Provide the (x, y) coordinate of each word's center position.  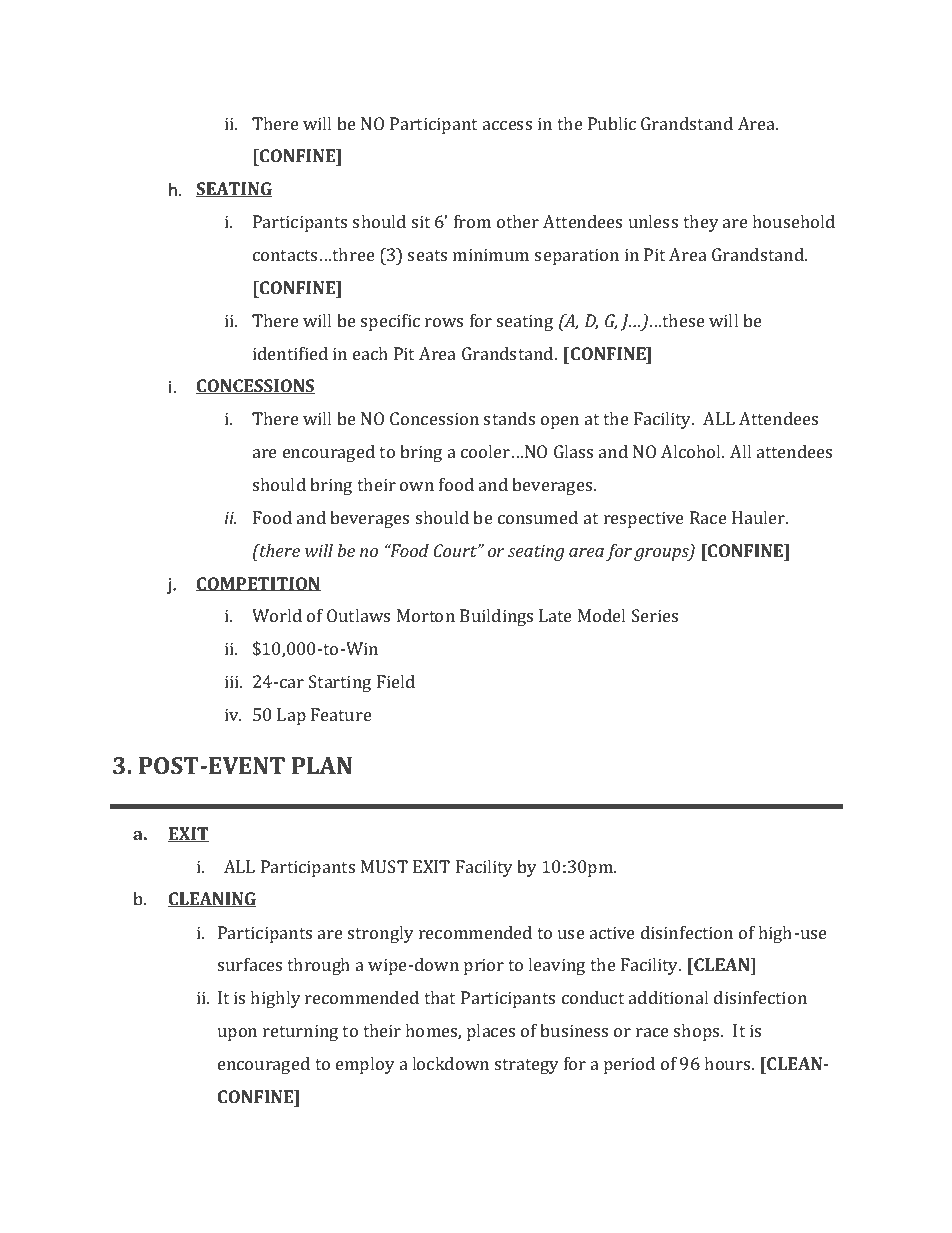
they (701, 223)
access (507, 125)
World (277, 615)
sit (421, 221)
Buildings (496, 617)
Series (655, 615)
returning (300, 1032)
